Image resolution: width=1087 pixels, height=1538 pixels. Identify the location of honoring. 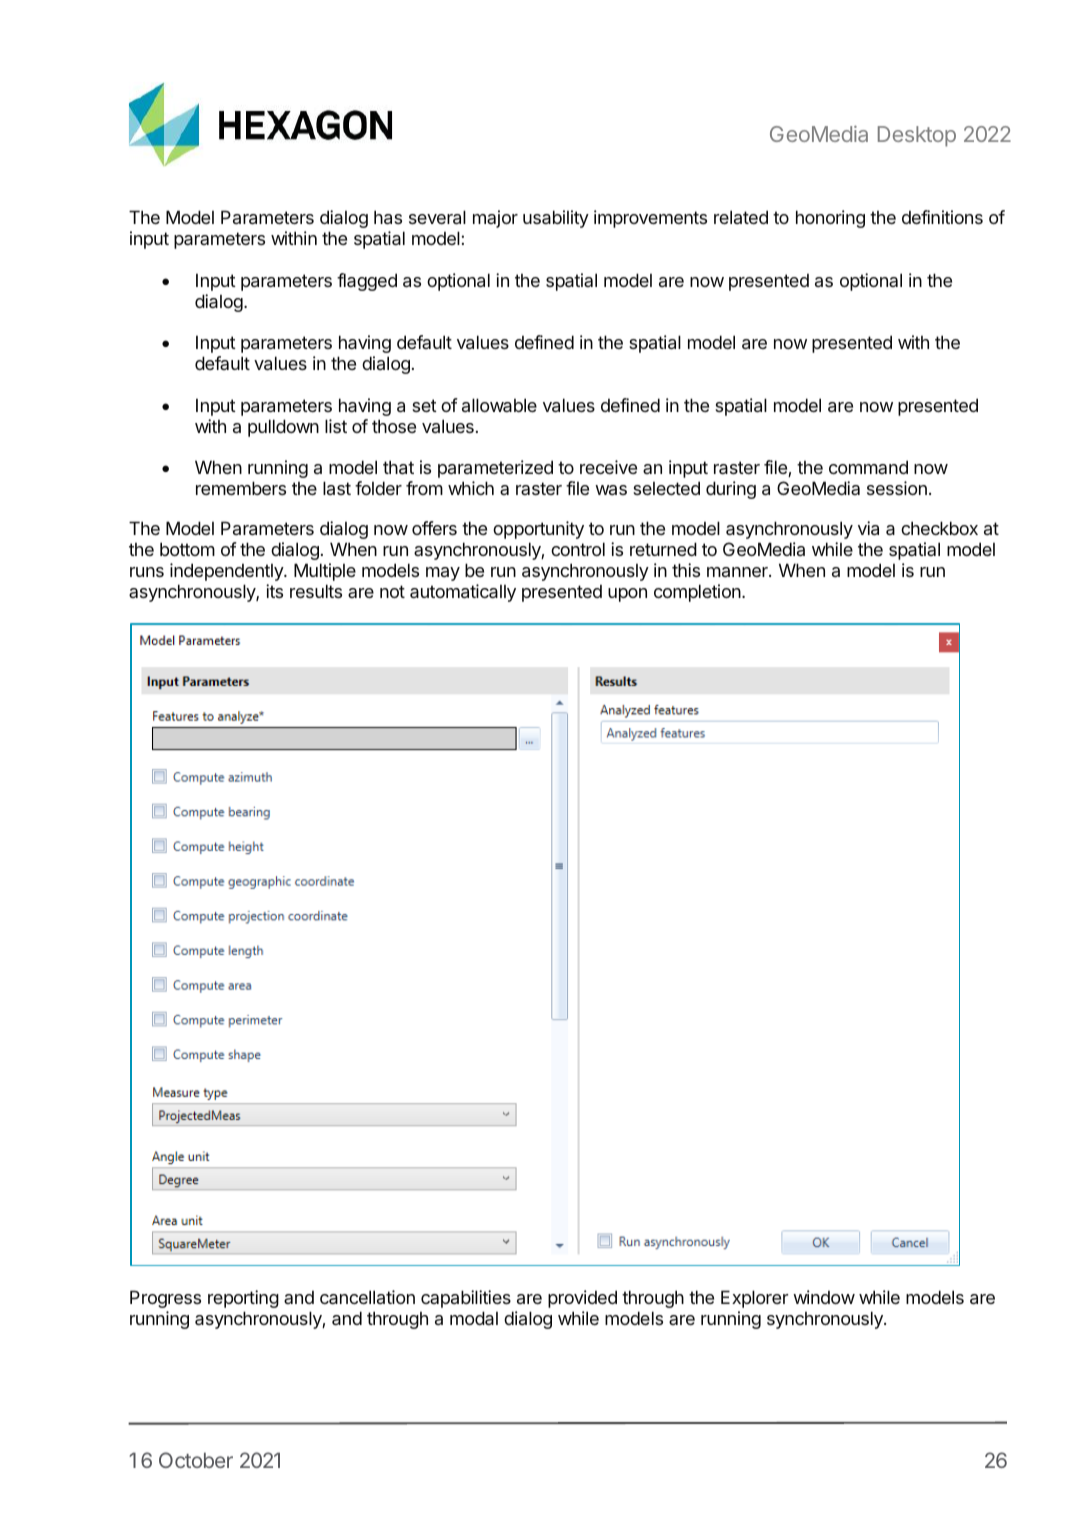
(830, 219).
